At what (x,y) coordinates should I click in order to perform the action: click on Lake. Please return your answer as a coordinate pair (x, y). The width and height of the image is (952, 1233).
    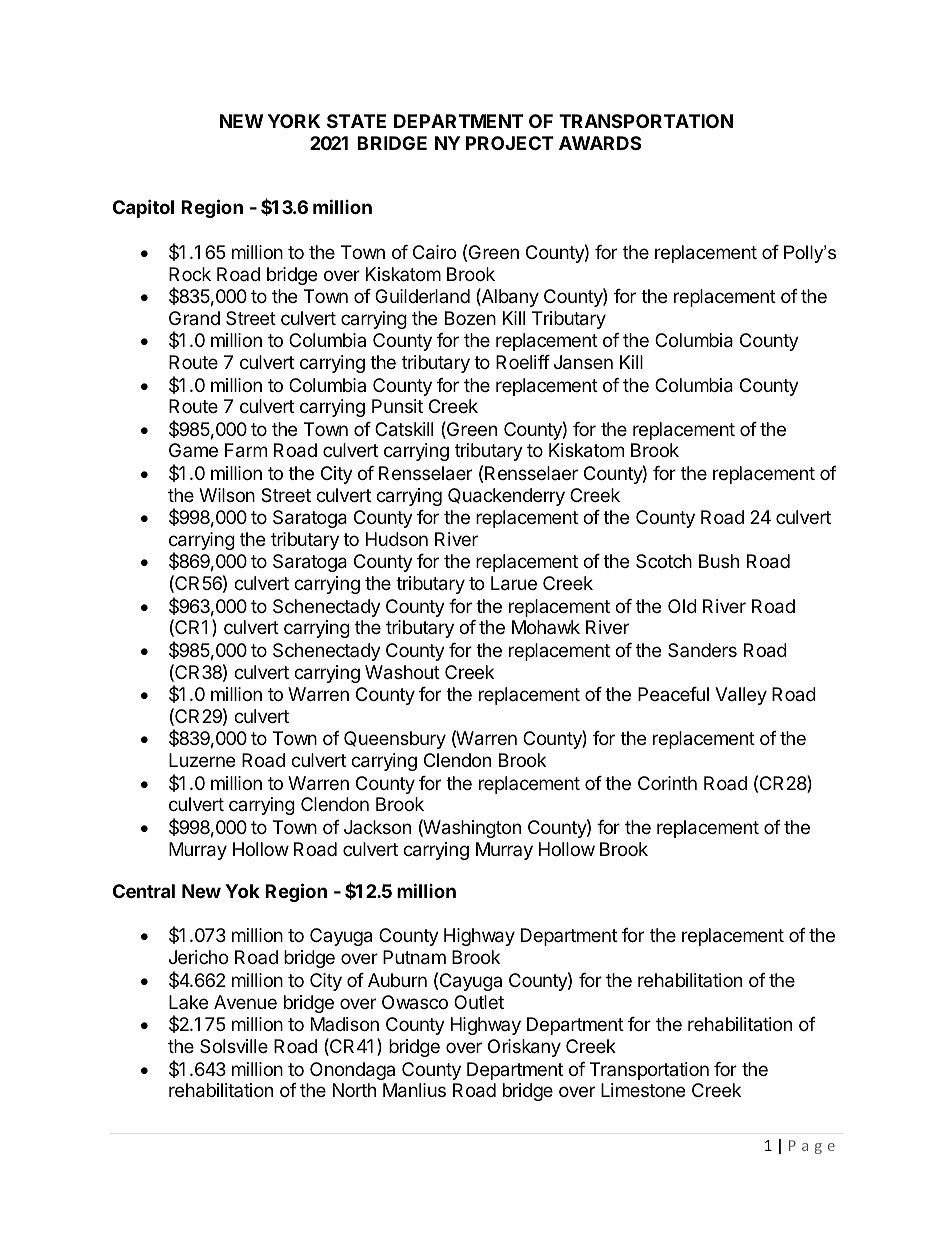
    Looking at the image, I should click on (188, 1002).
